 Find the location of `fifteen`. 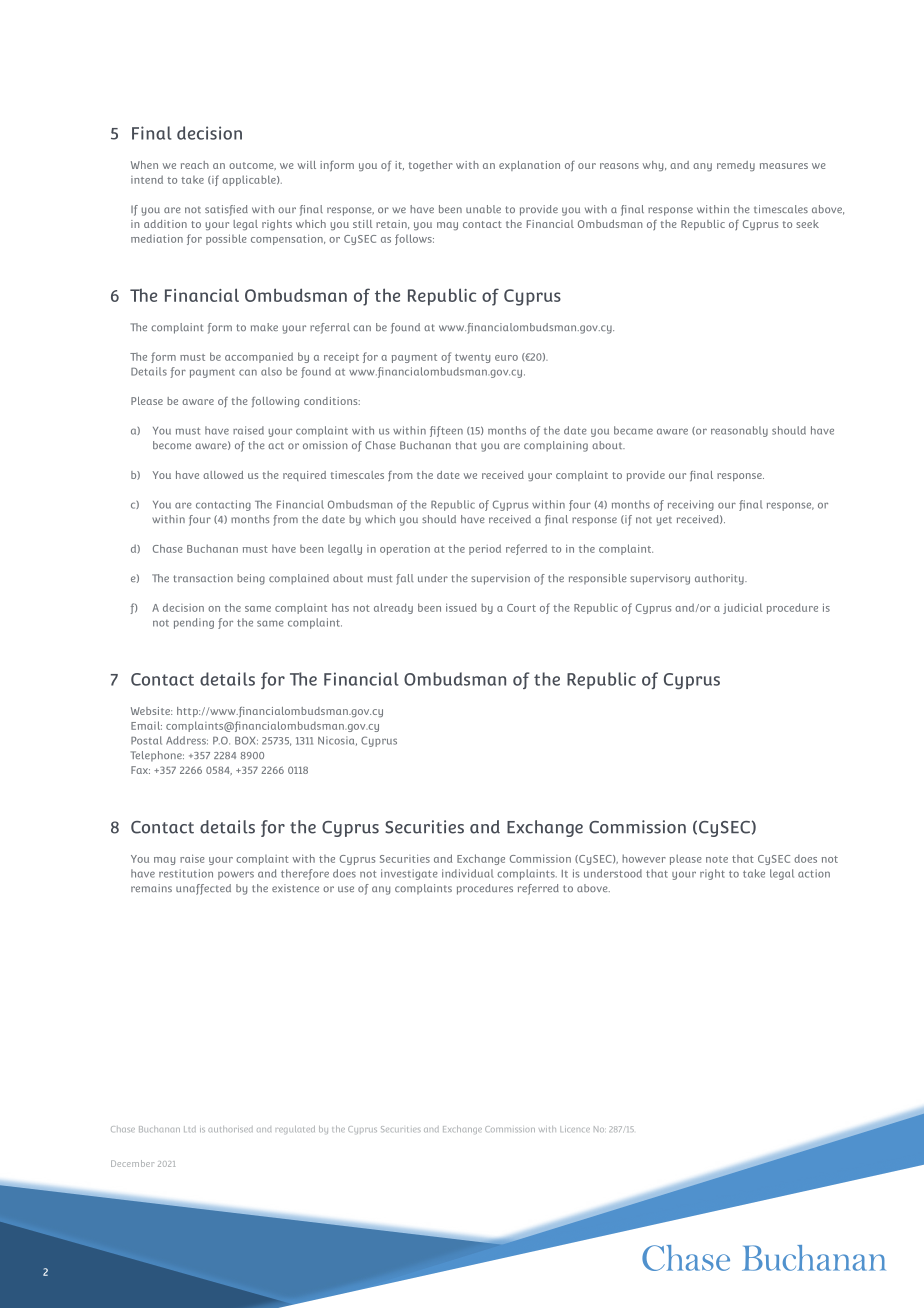

fifteen is located at coordinates (446, 431).
